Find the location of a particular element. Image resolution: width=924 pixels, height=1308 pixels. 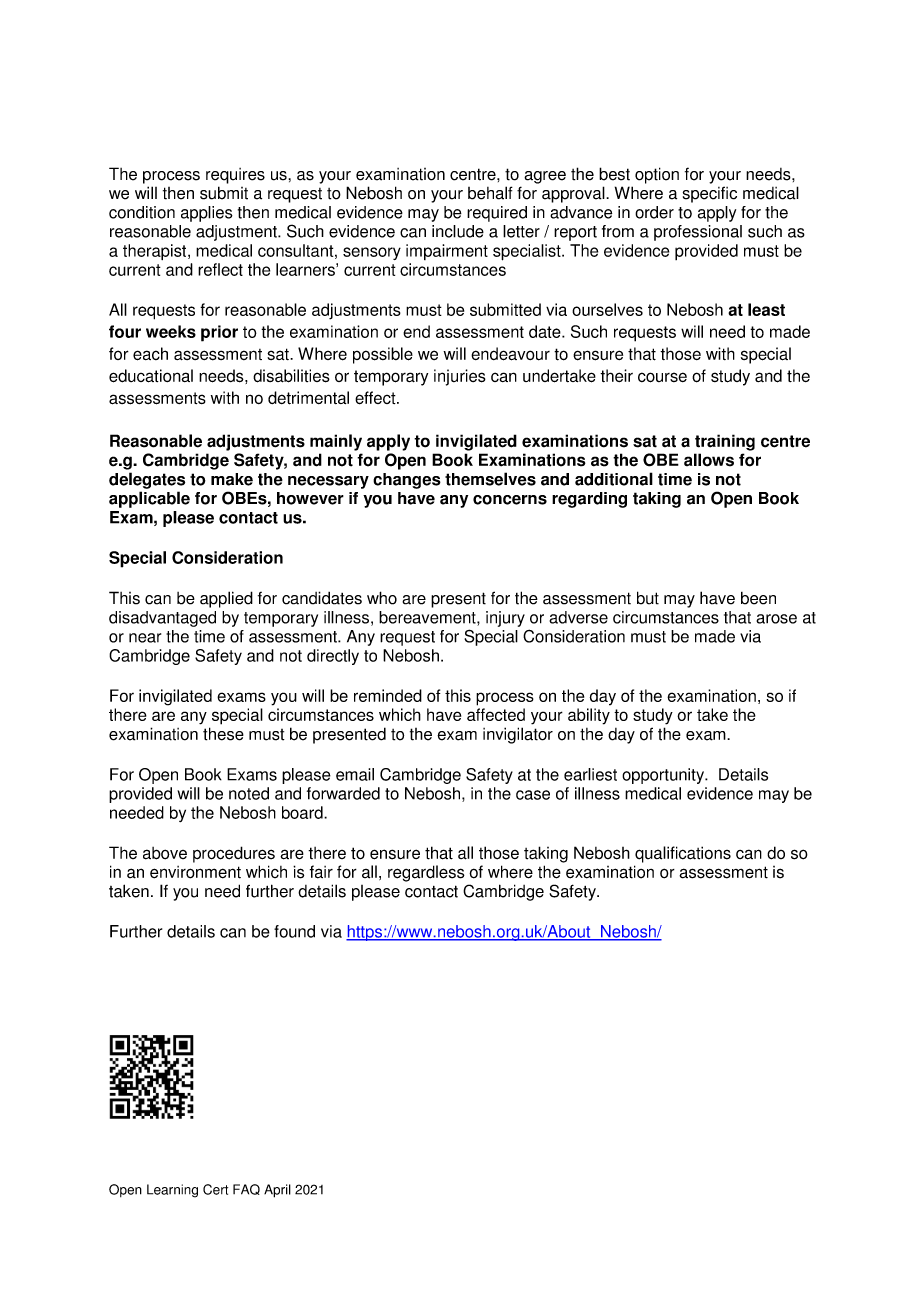

qualifications is located at coordinates (683, 854).
